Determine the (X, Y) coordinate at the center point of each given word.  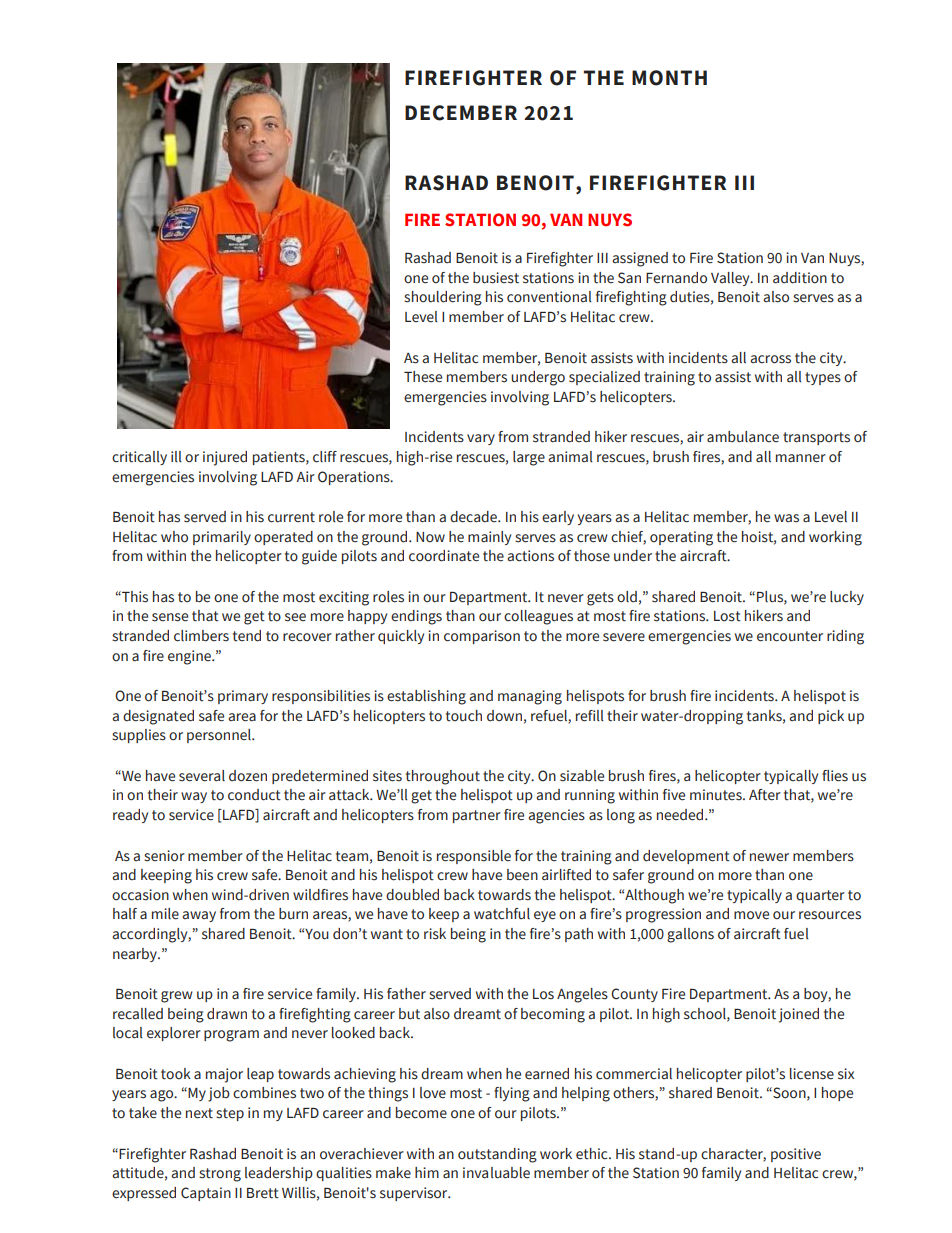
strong (220, 1175)
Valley (731, 279)
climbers (201, 636)
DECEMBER (461, 113)
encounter (790, 636)
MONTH (669, 78)
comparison (482, 637)
